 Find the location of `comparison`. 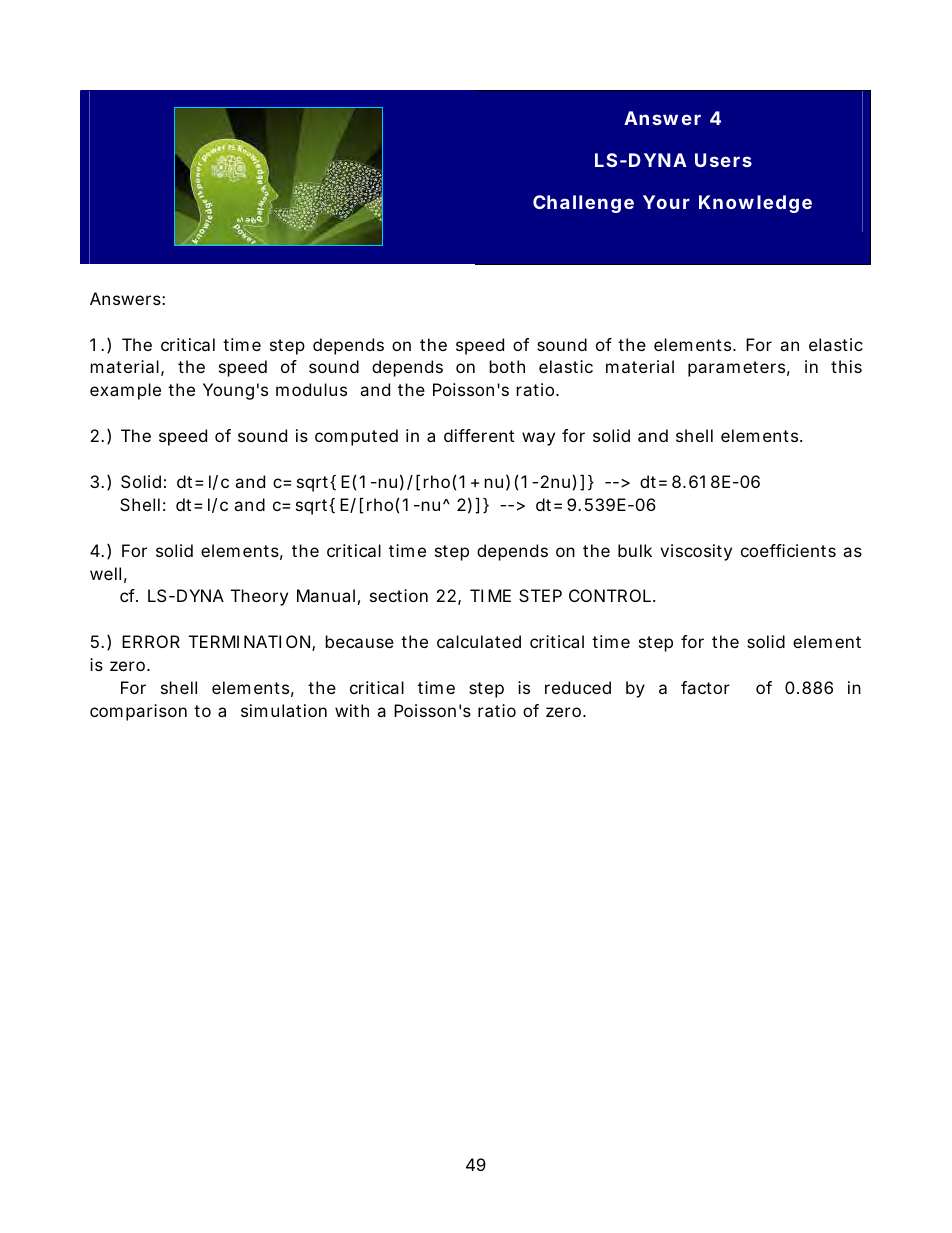

comparison is located at coordinates (138, 712).
